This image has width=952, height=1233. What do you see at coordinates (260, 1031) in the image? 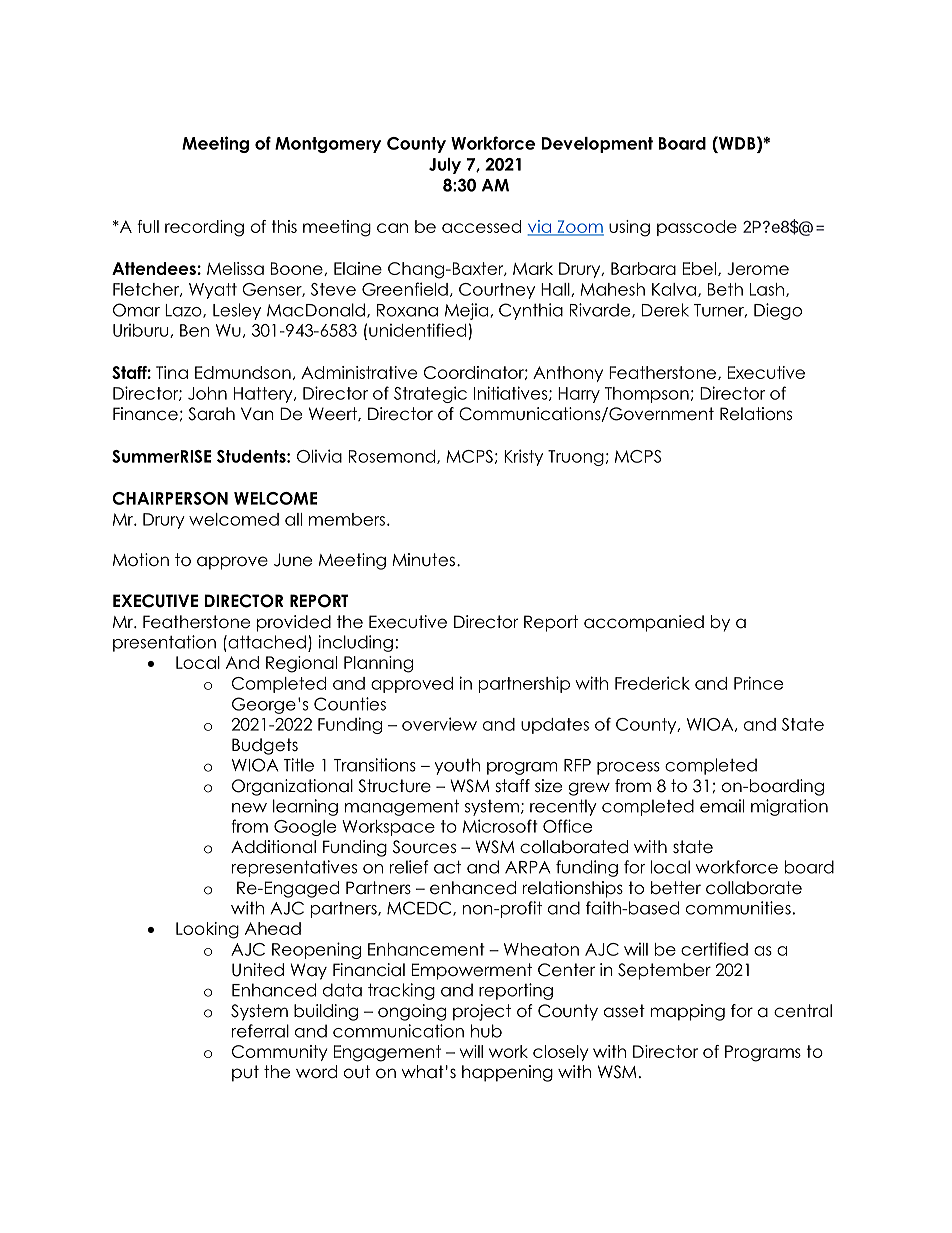
I see `referral` at bounding box center [260, 1031].
